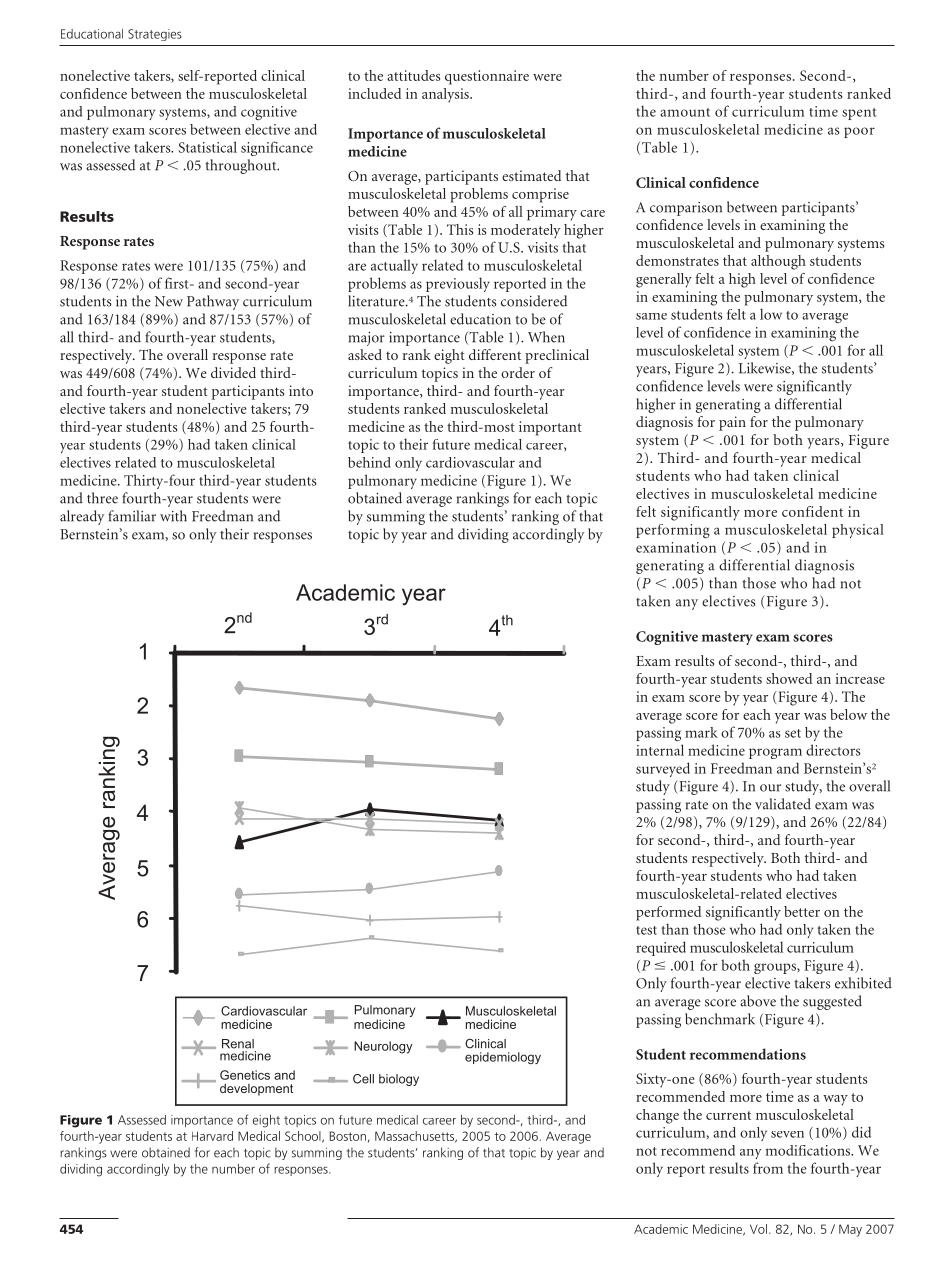 This screenshot has height=1275, width=952. What do you see at coordinates (663, 769) in the screenshot?
I see `surveyed` at bounding box center [663, 769].
